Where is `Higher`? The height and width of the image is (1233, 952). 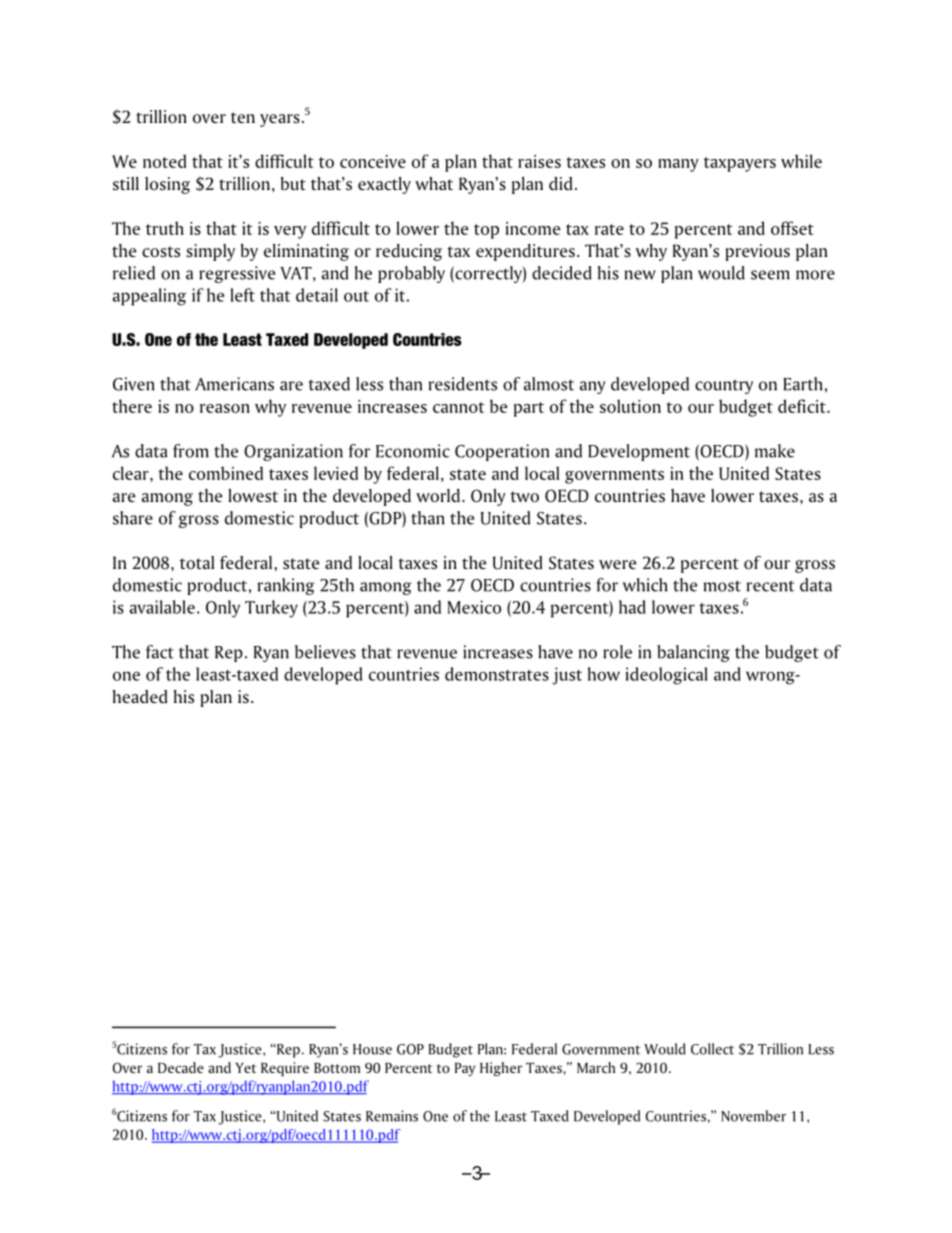 Higher is located at coordinates (501, 1069).
